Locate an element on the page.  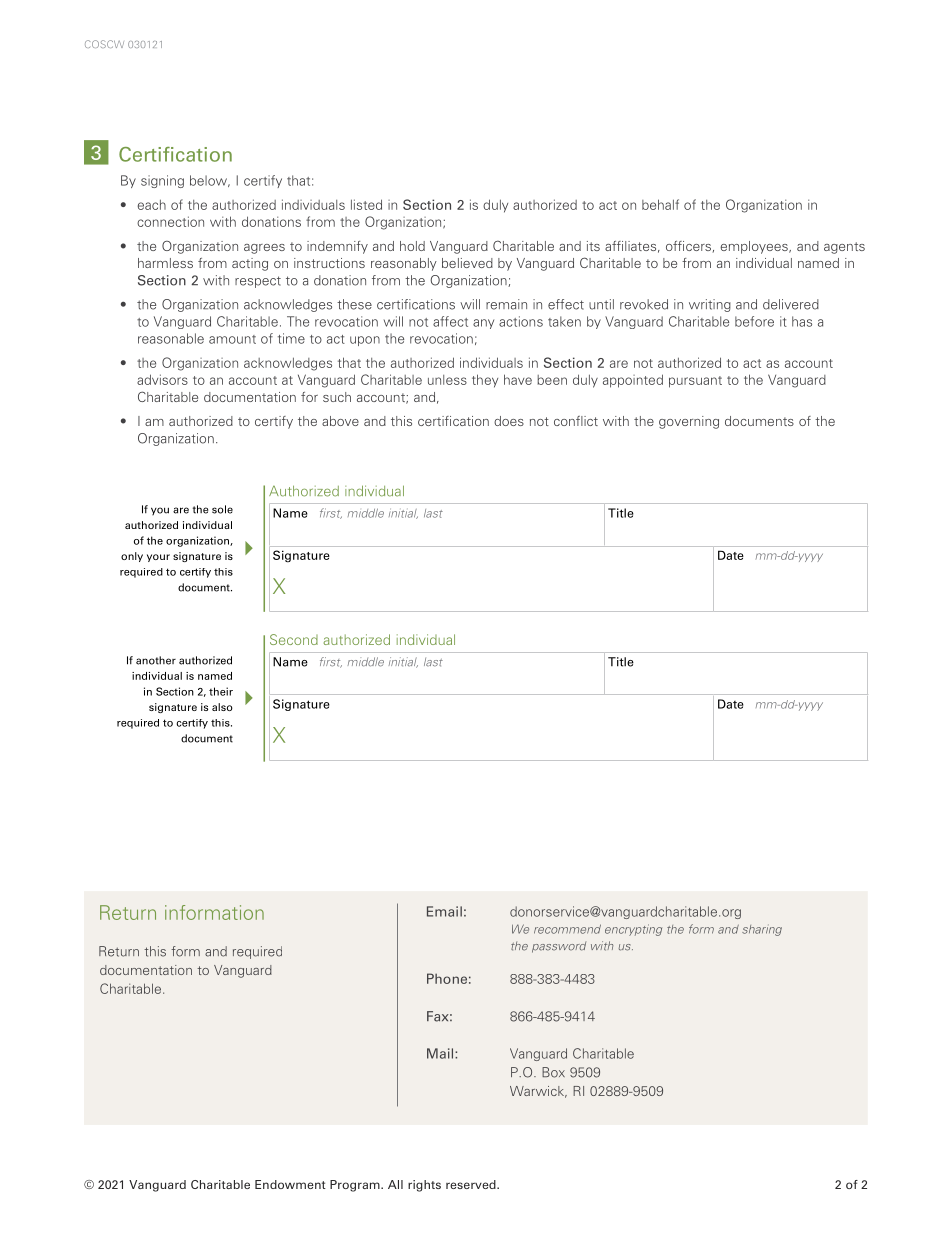
below is located at coordinates (209, 181).
